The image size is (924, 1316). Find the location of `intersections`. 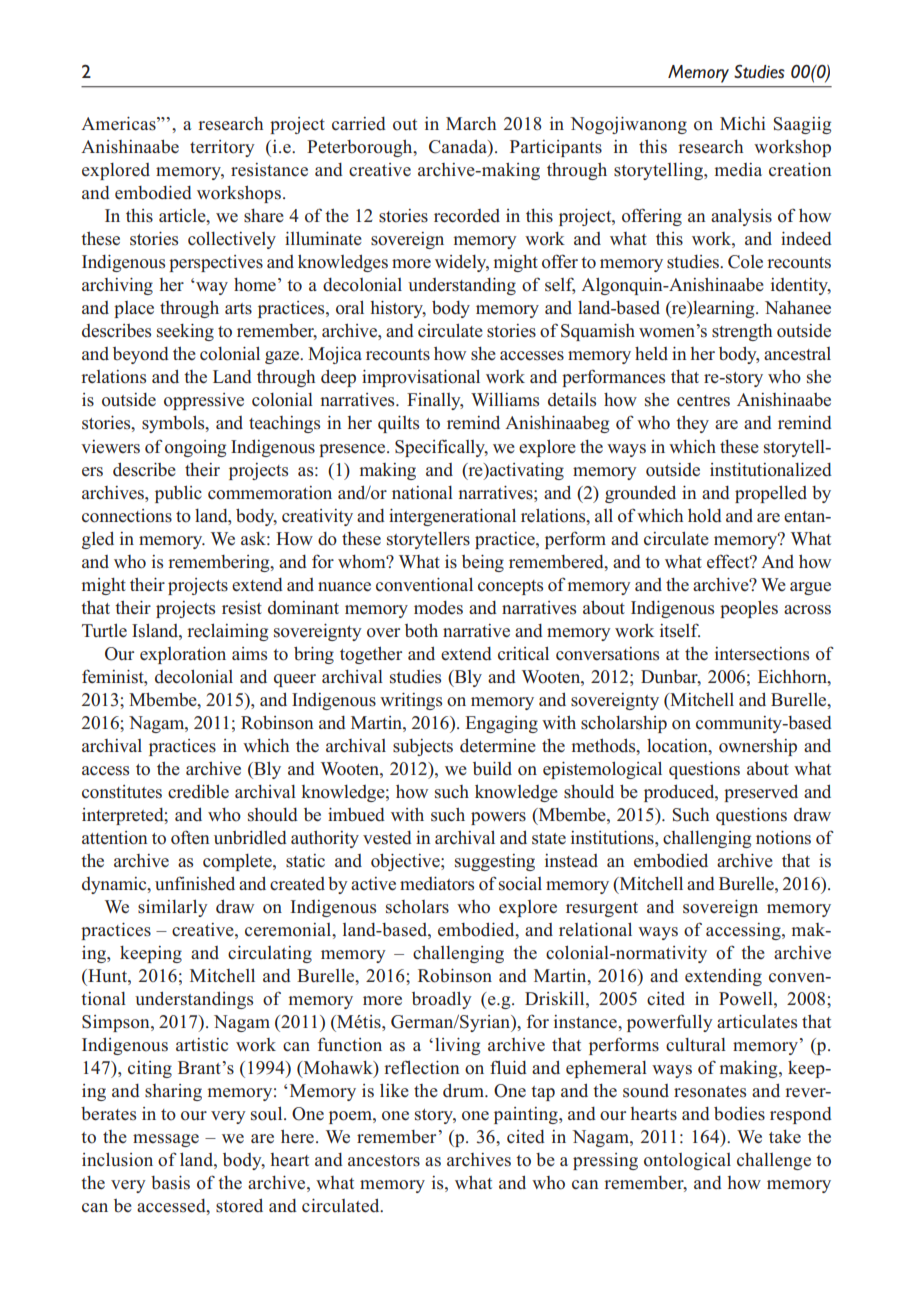

intersections is located at coordinates (762, 654).
